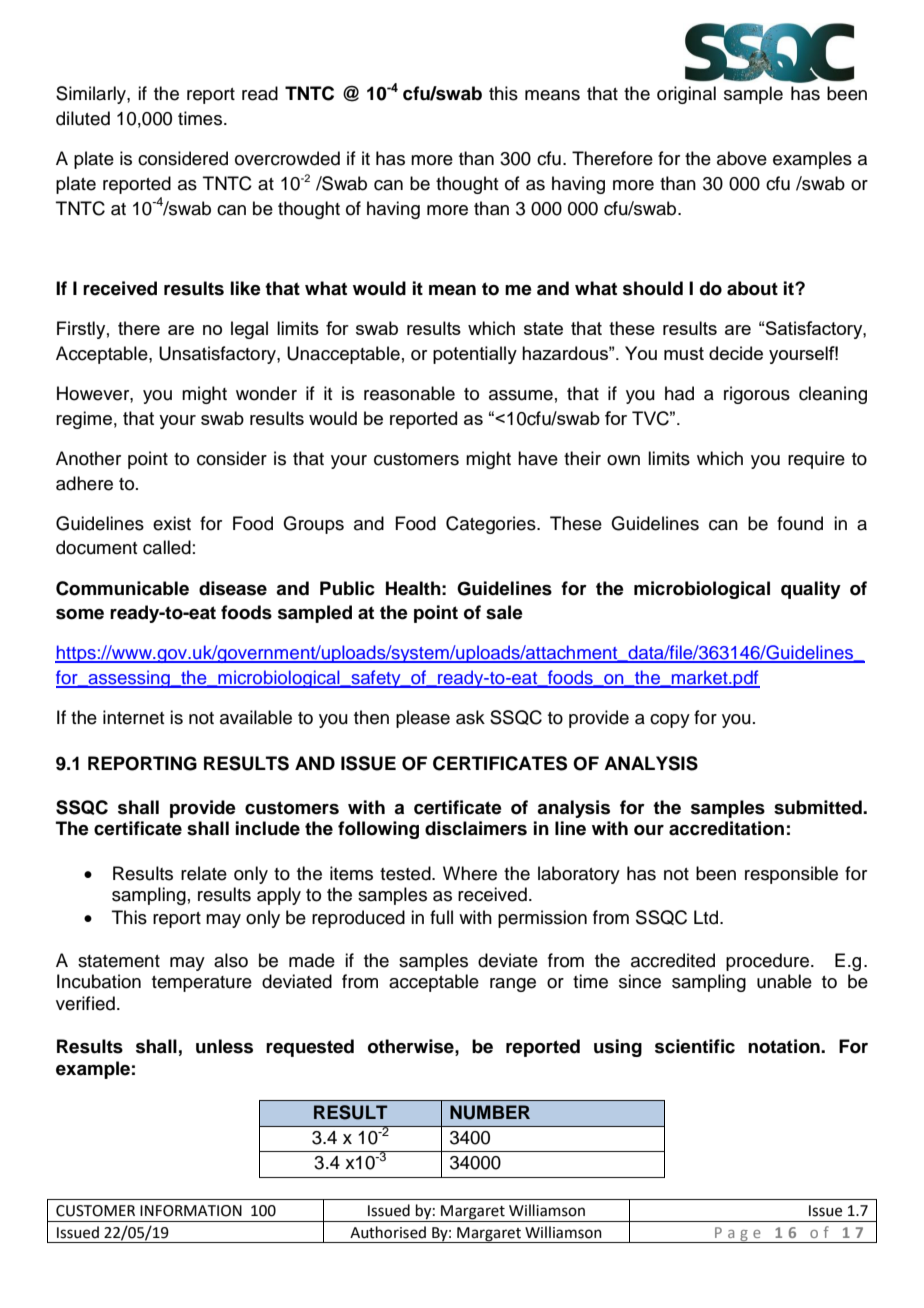  I want to click on found, so click(800, 523).
